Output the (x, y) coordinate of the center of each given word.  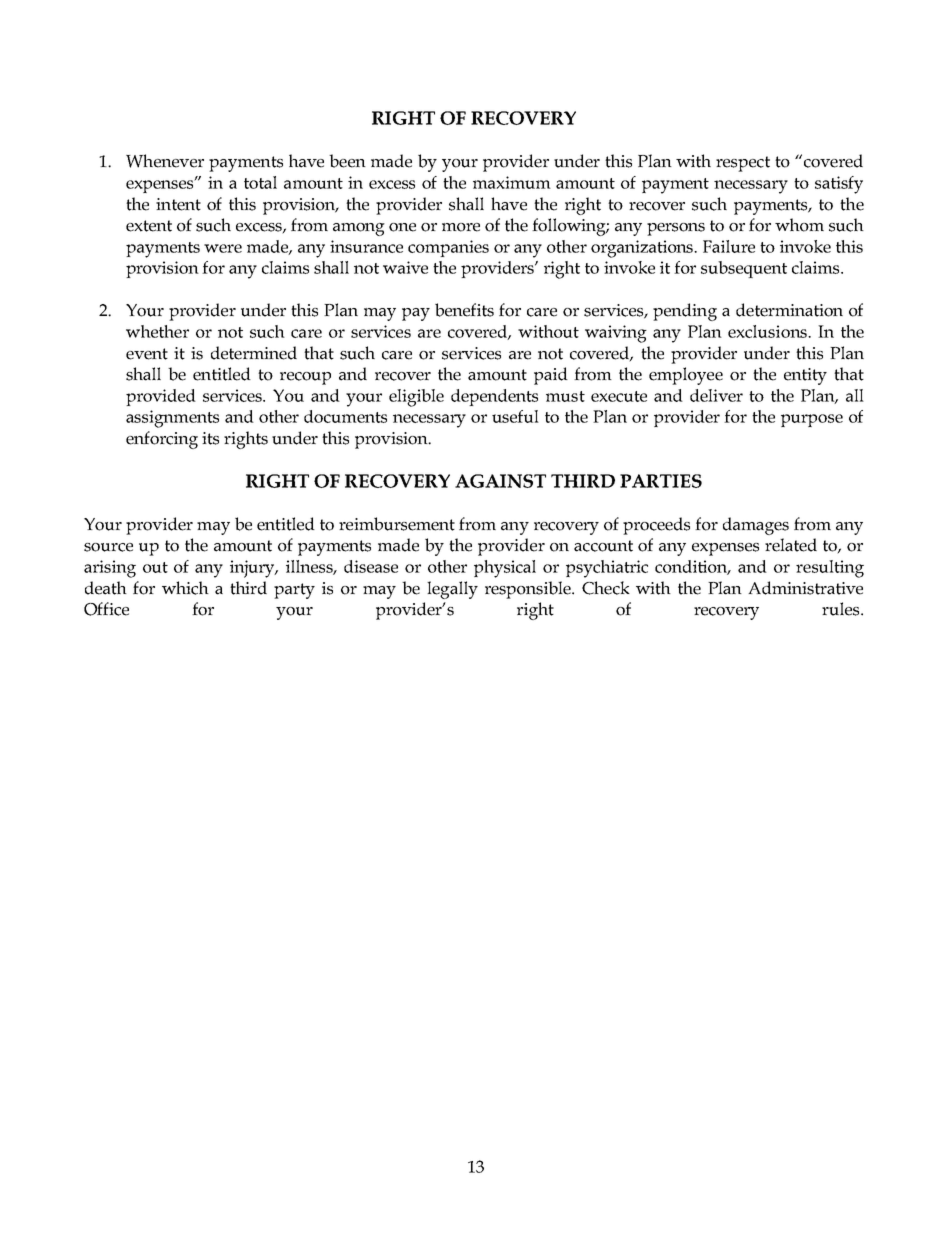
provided (161, 397)
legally (452, 590)
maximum (512, 182)
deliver (716, 395)
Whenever (165, 161)
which (185, 588)
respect (743, 164)
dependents (494, 397)
